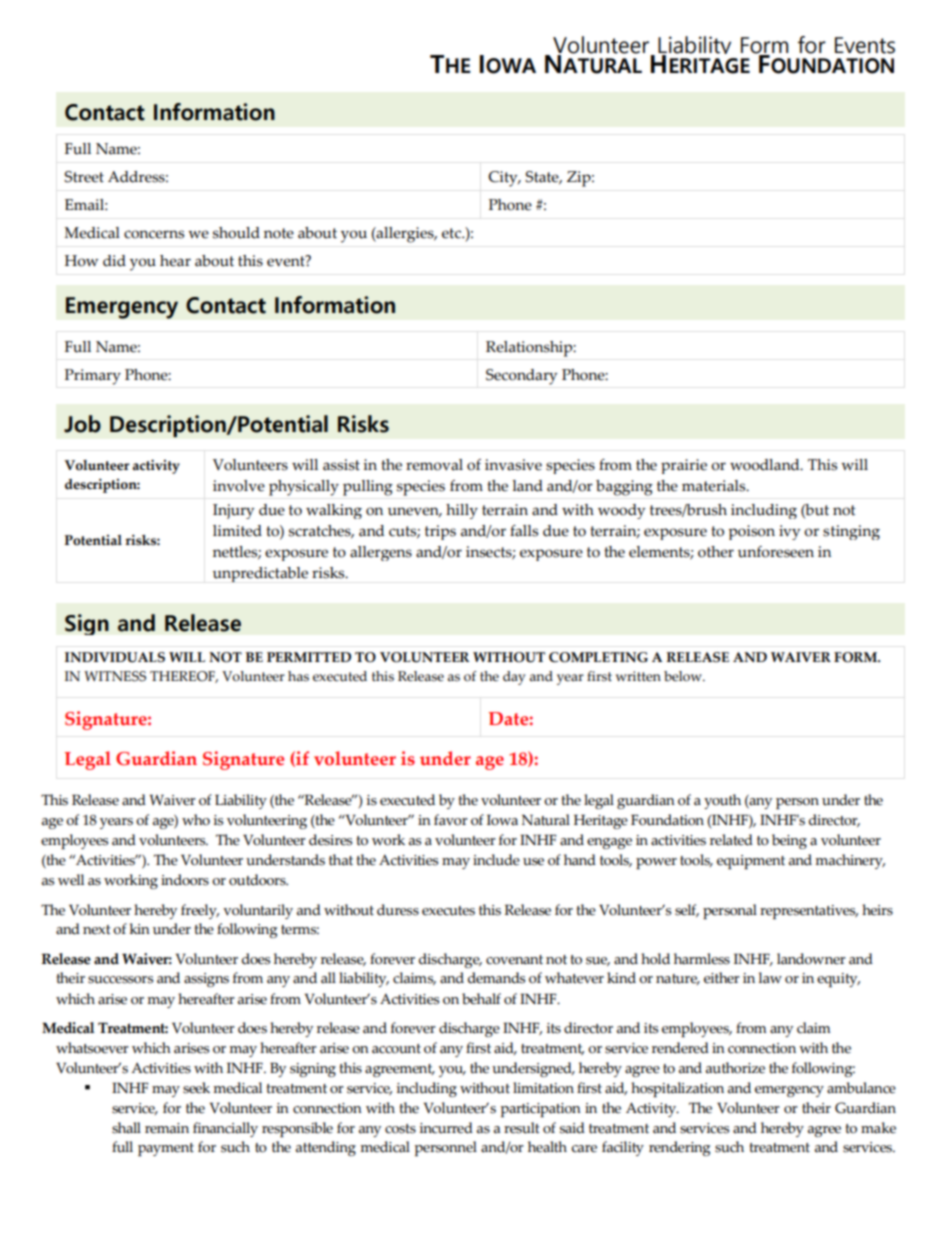 Image resolution: width=952 pixels, height=1233 pixels. Describe the element at coordinates (790, 532) in the document. I see `ivy` at that location.
